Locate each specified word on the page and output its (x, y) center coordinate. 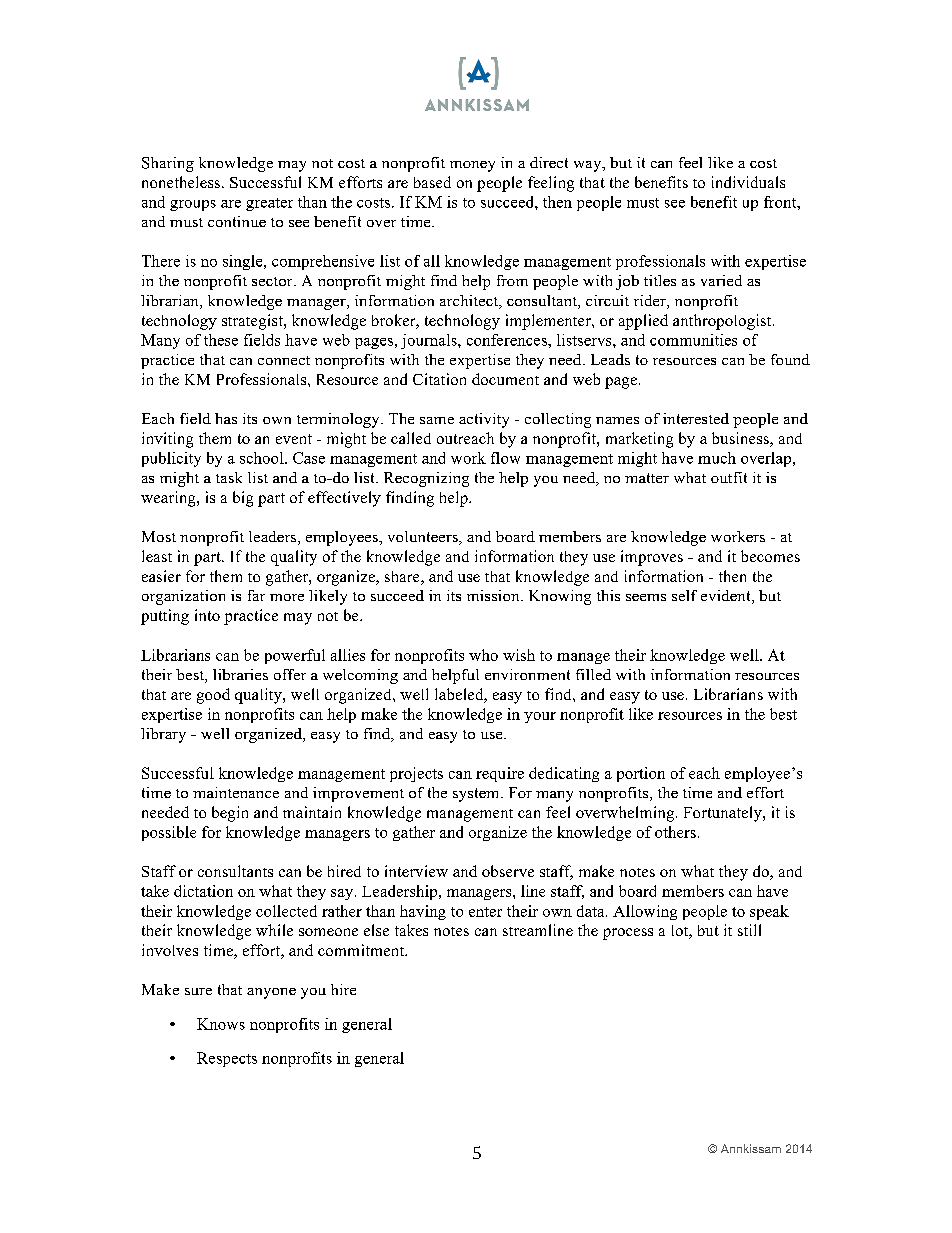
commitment (362, 950)
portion (641, 774)
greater (269, 204)
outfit (729, 477)
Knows (221, 1024)
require (500, 774)
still (749, 930)
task (229, 477)
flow (505, 458)
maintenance (236, 792)
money (472, 166)
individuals (748, 182)
